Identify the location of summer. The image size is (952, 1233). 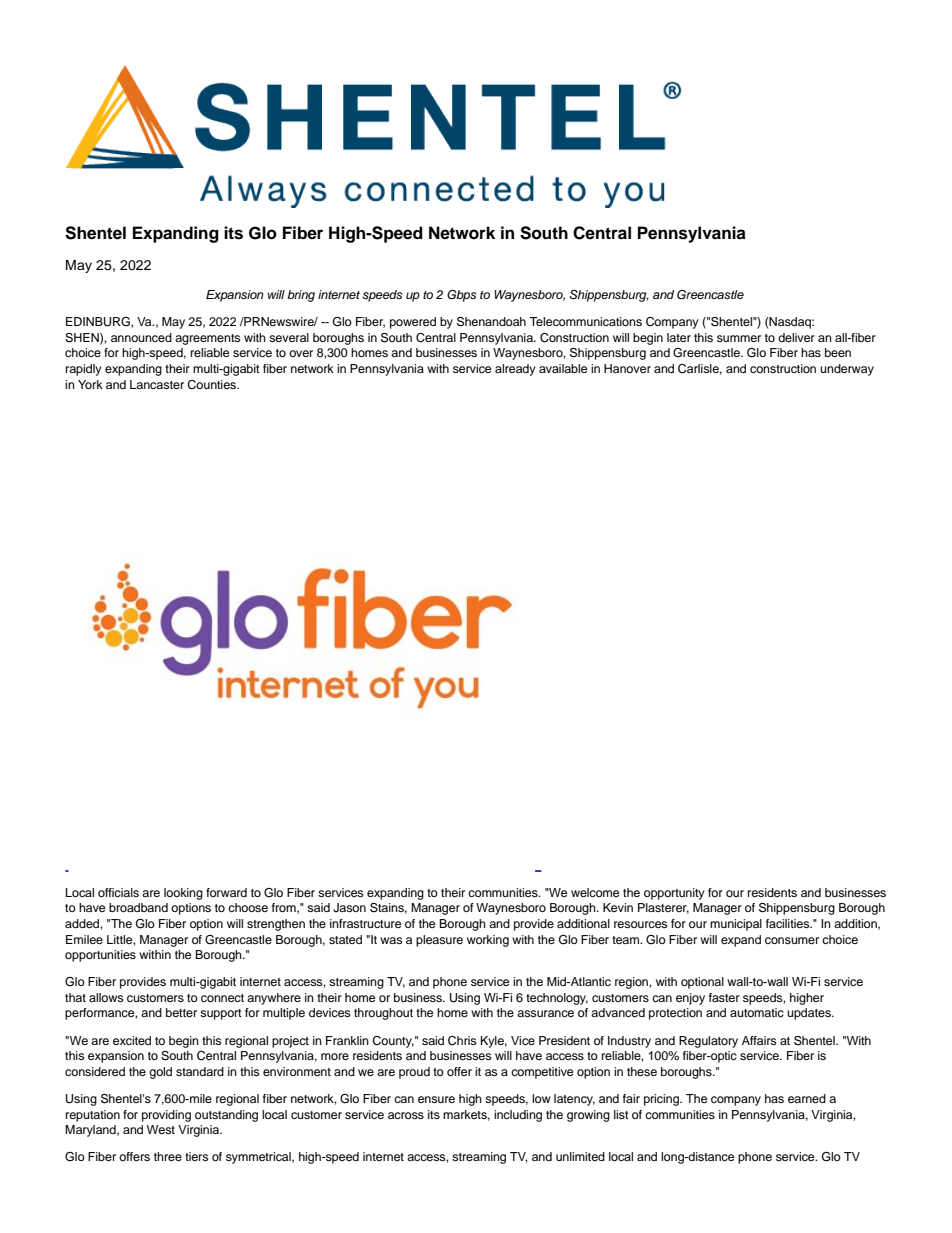
(739, 338).
